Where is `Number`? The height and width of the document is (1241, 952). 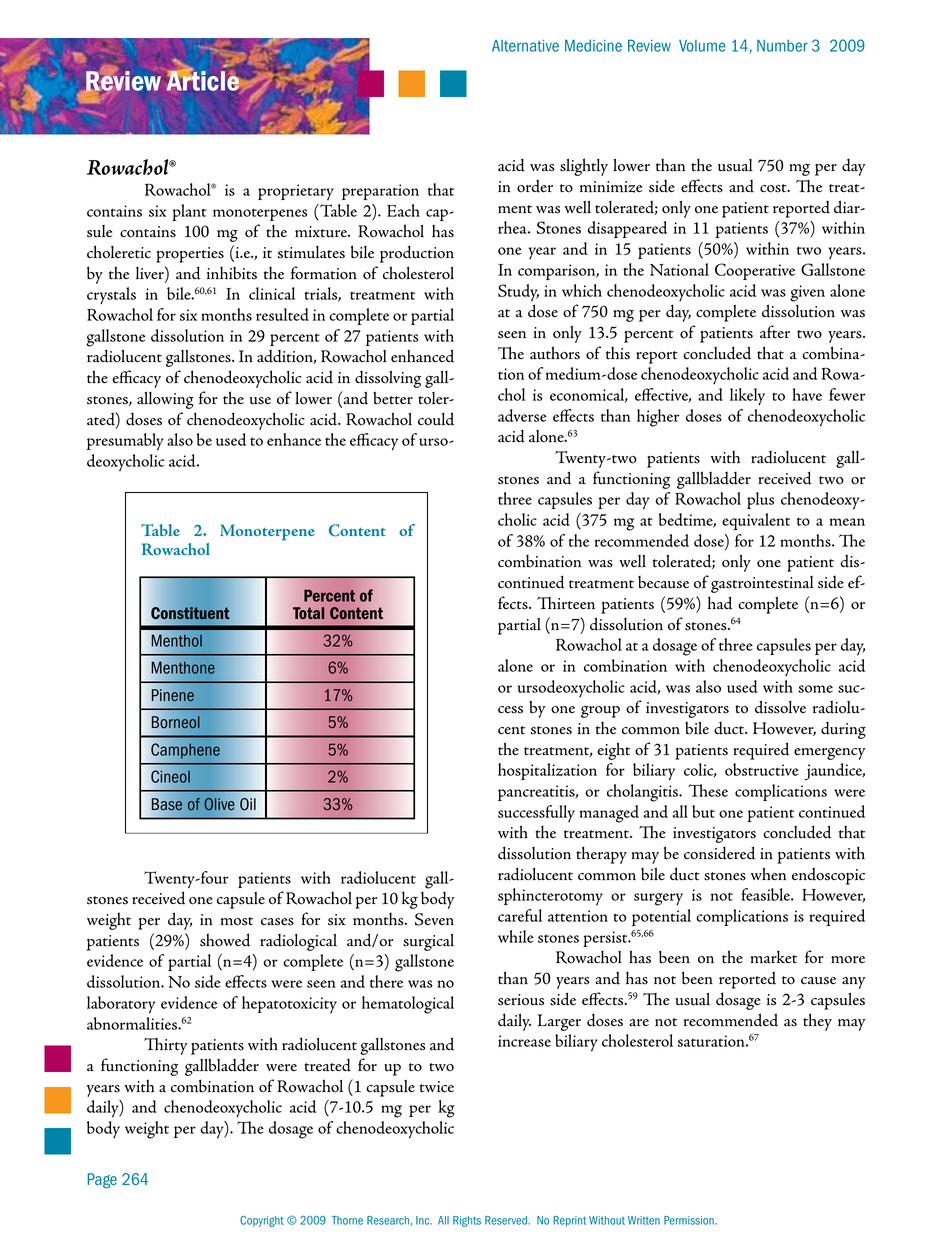 Number is located at coordinates (782, 46).
